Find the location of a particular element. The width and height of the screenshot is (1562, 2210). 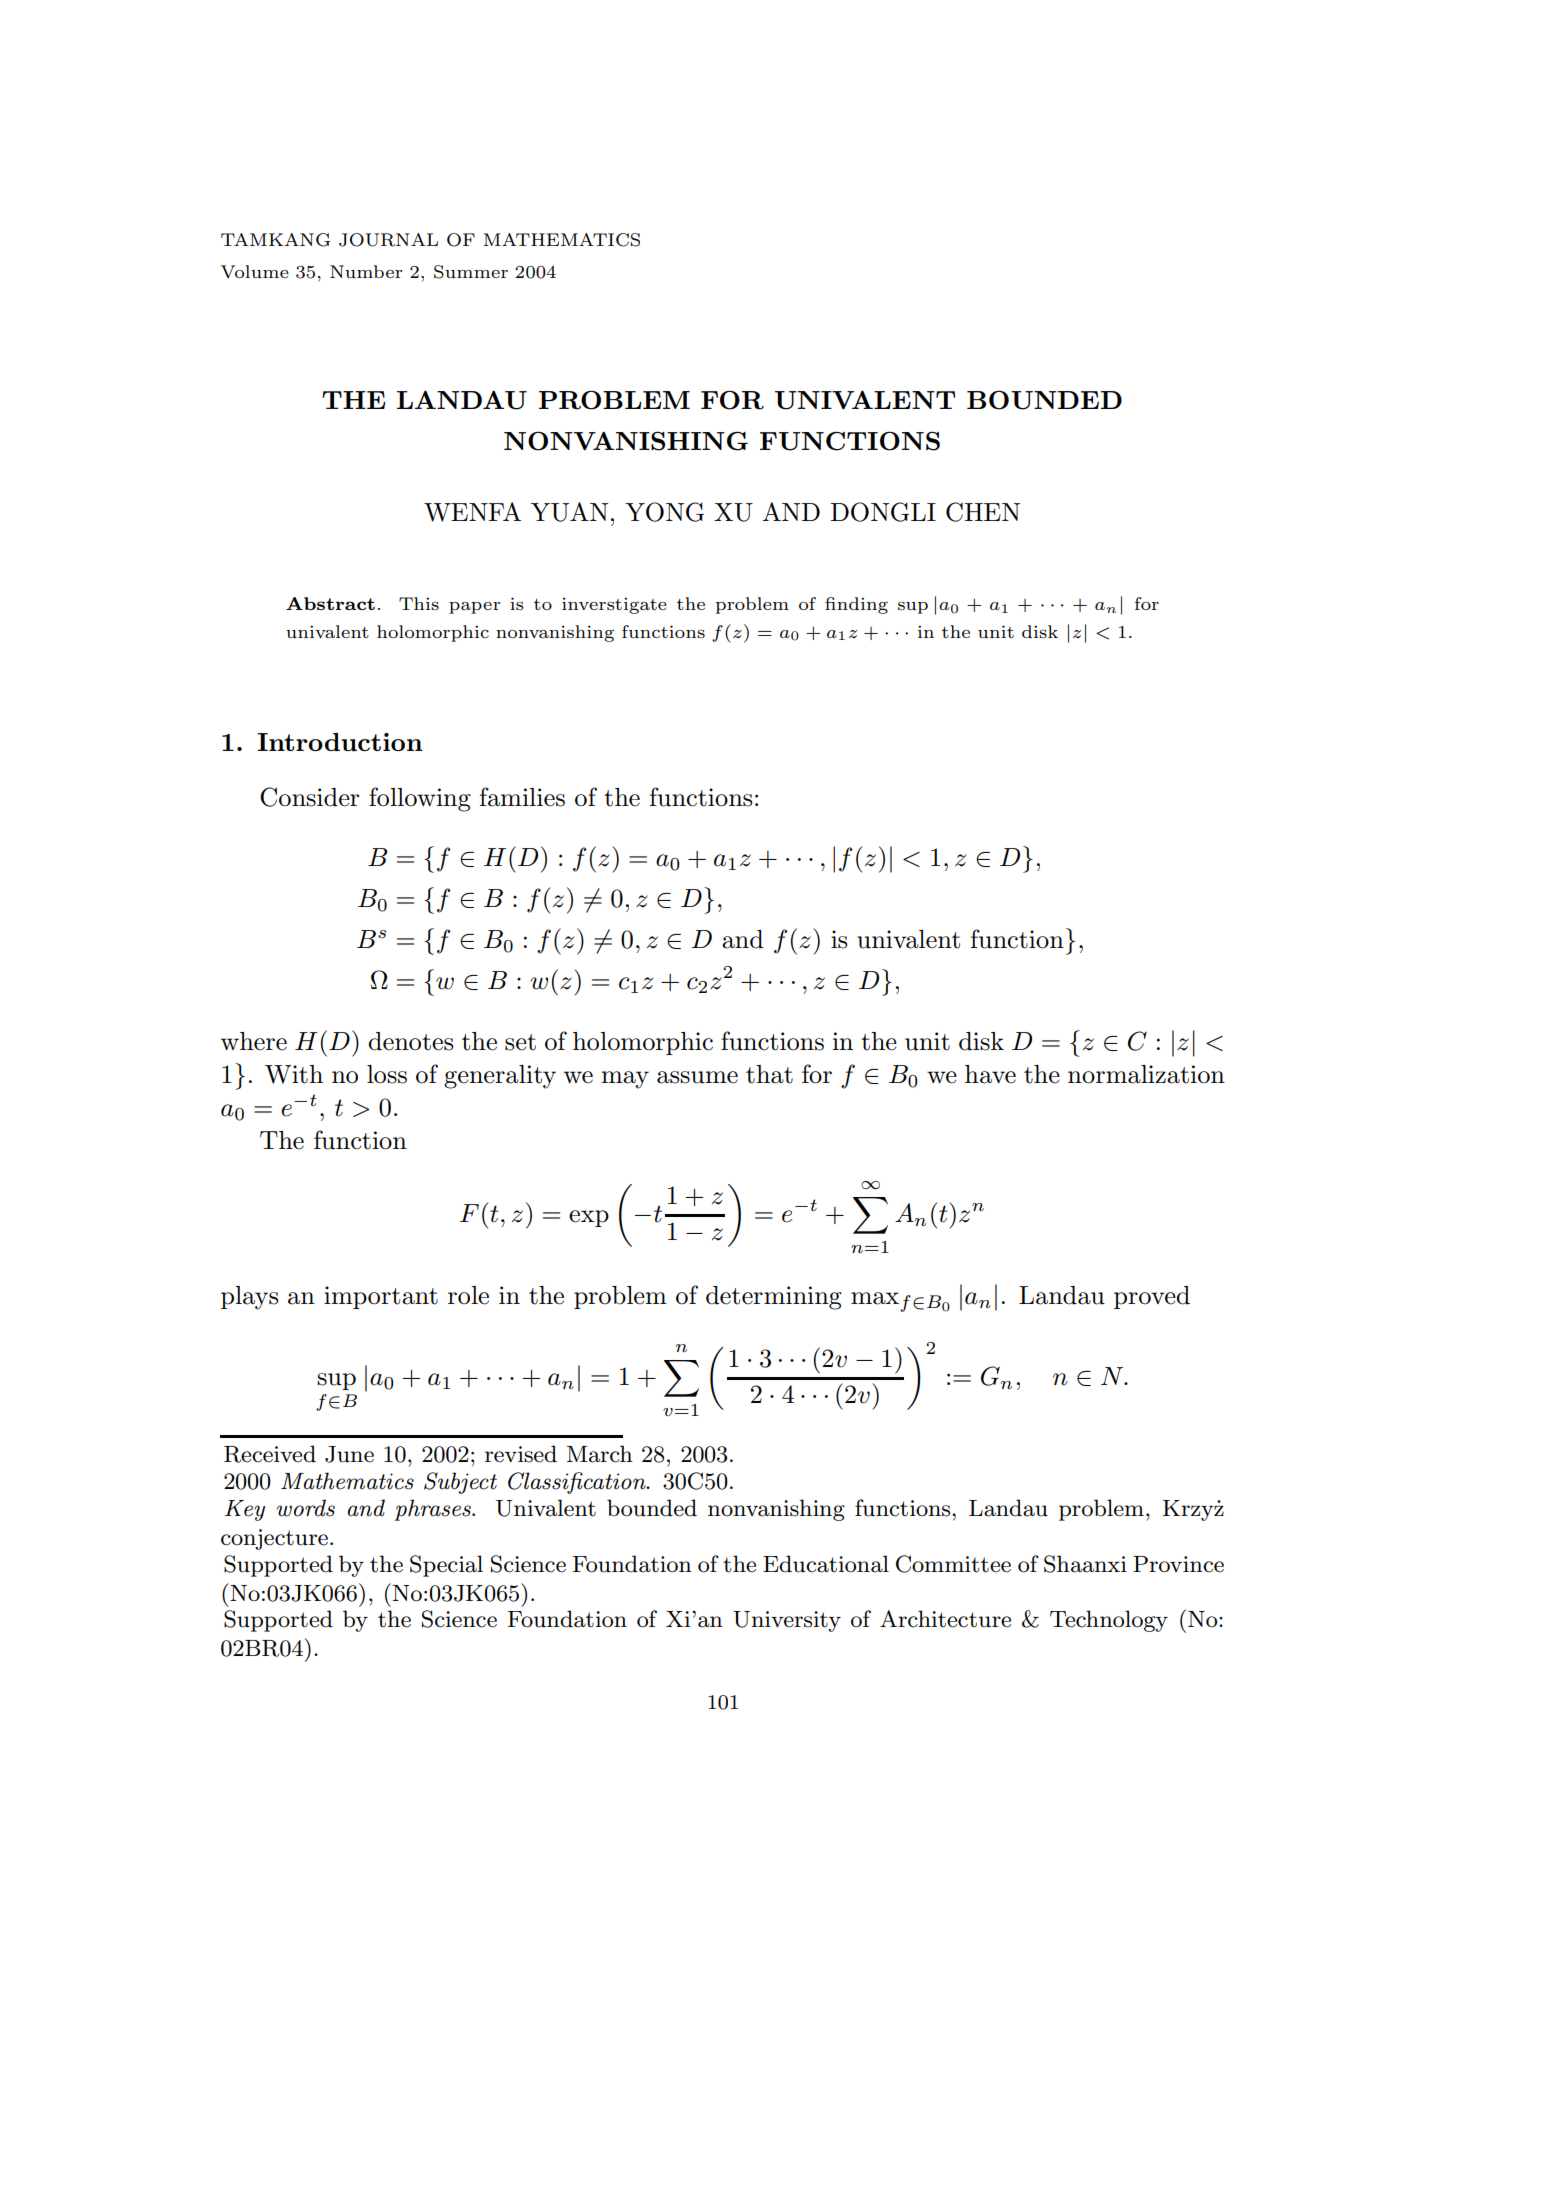

finding is located at coordinates (856, 605).
